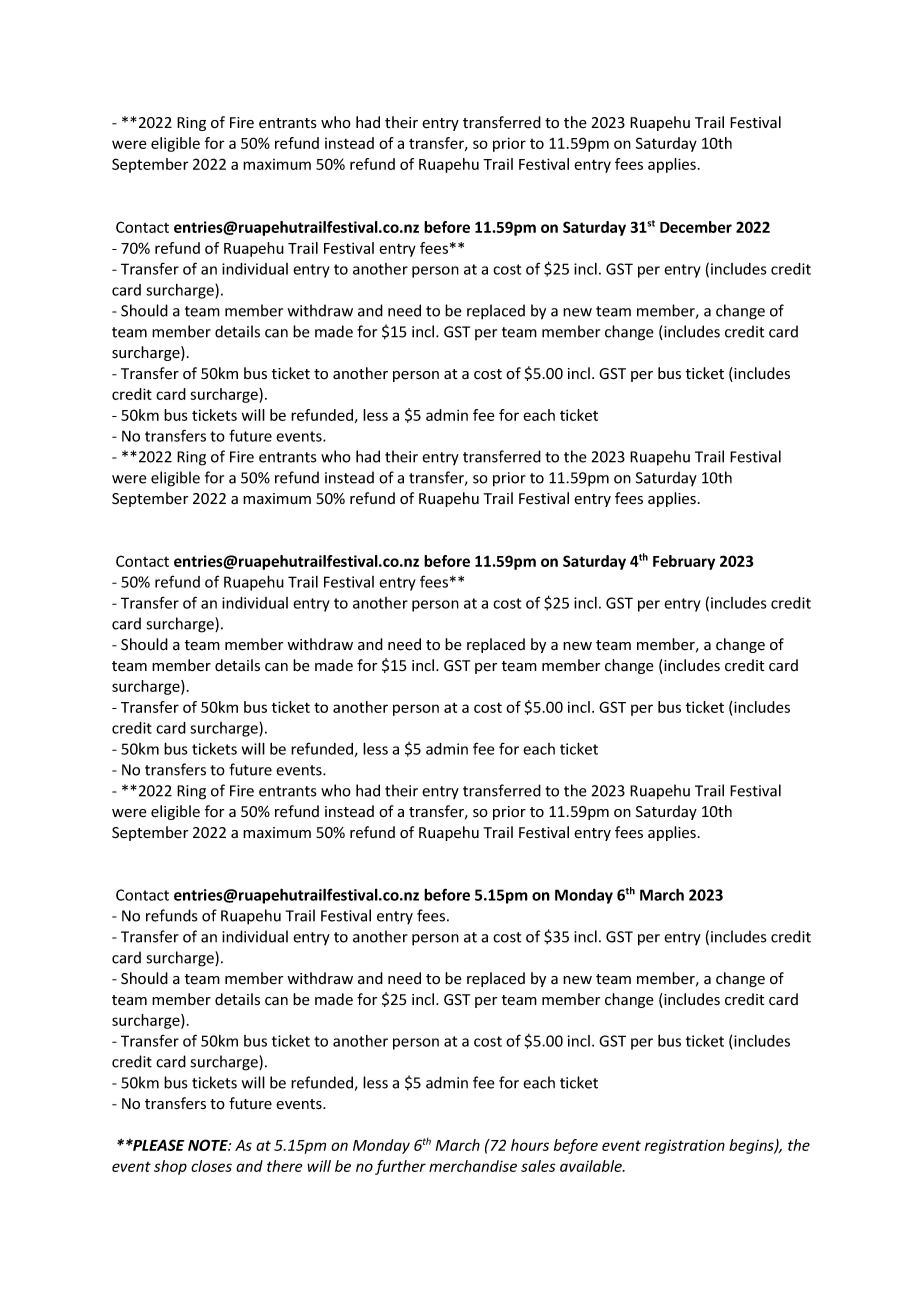  What do you see at coordinates (538, 1166) in the screenshot?
I see `sales` at bounding box center [538, 1166].
